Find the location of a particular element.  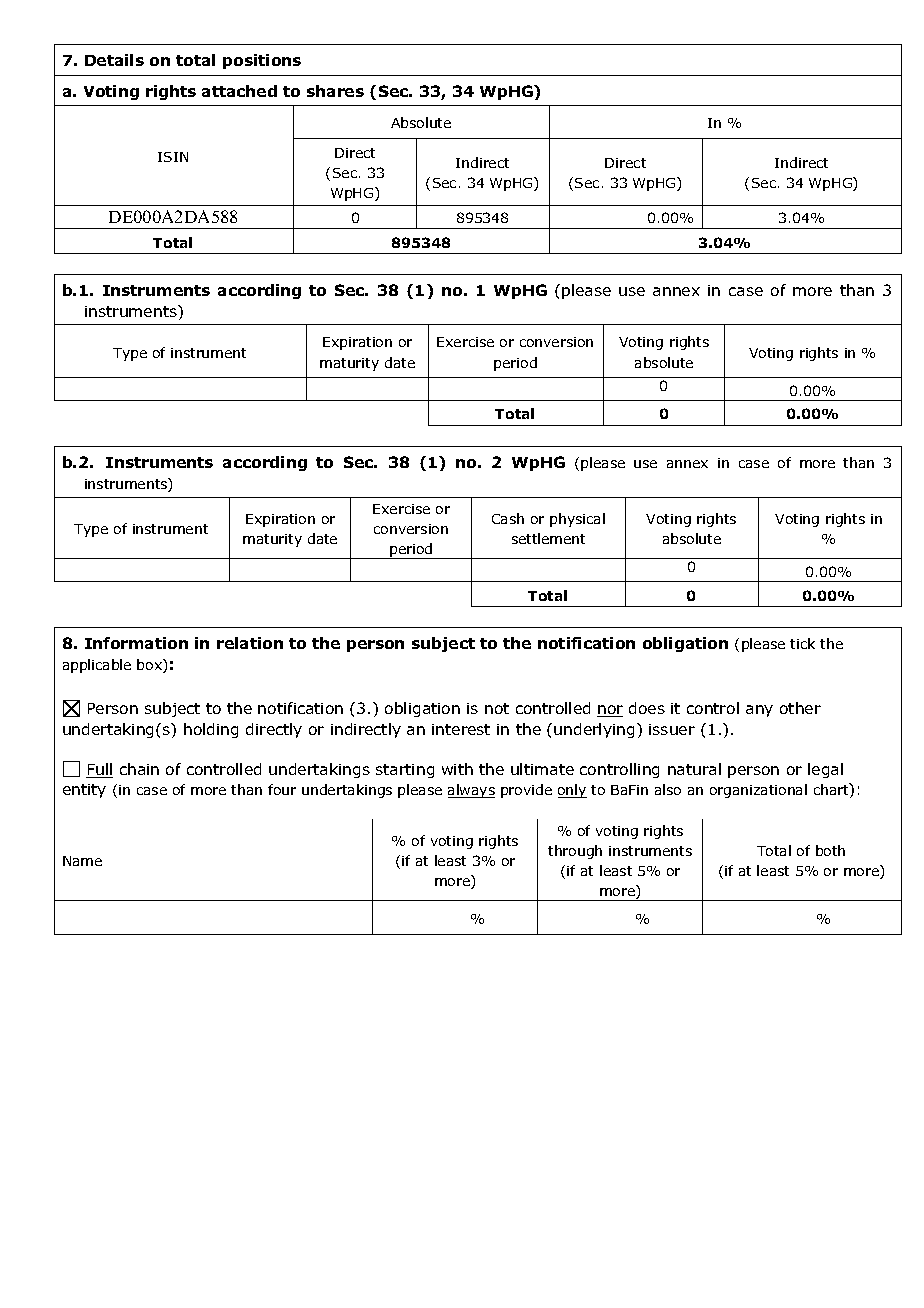

shares is located at coordinates (335, 91).
